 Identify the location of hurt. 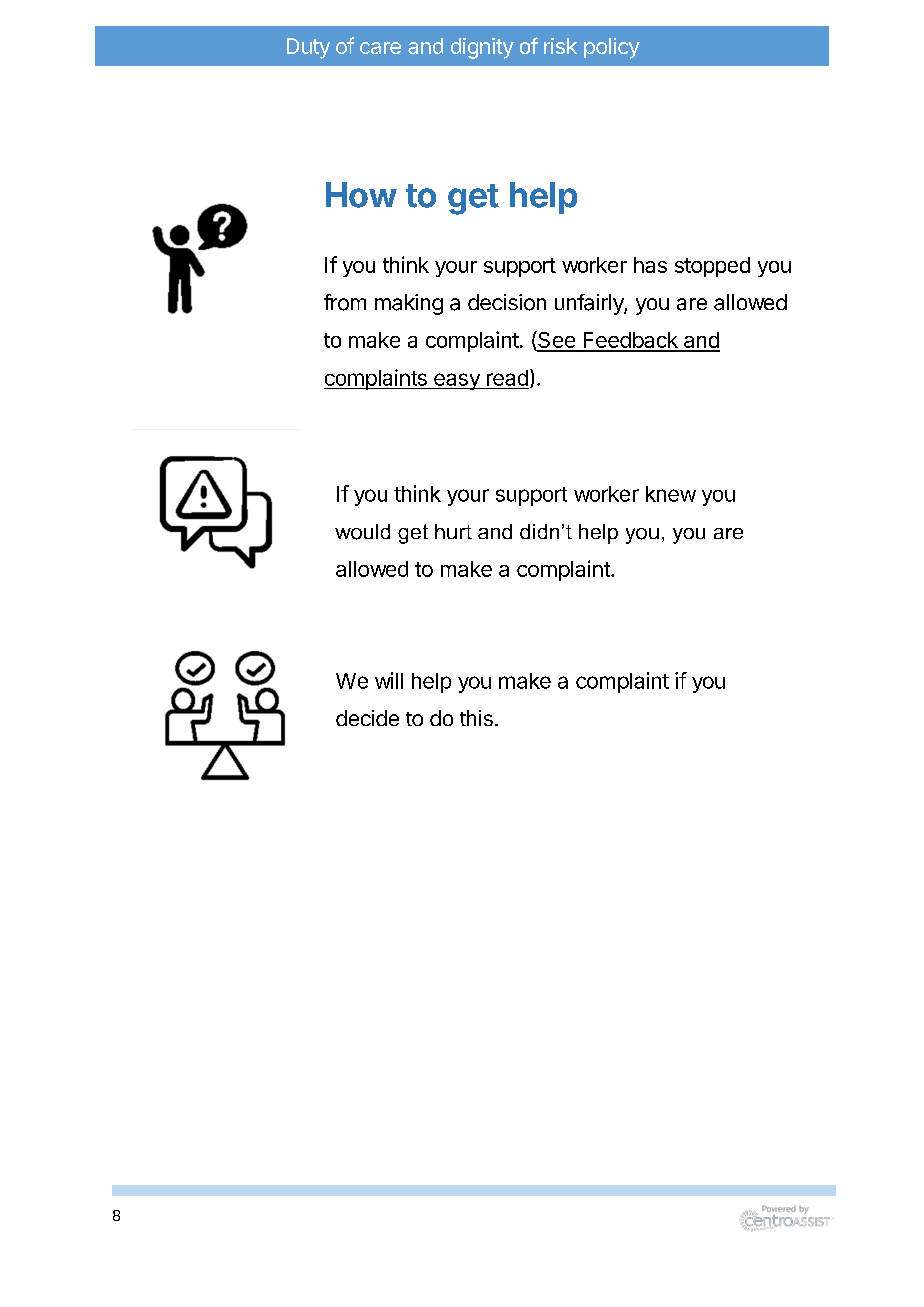
(453, 531).
